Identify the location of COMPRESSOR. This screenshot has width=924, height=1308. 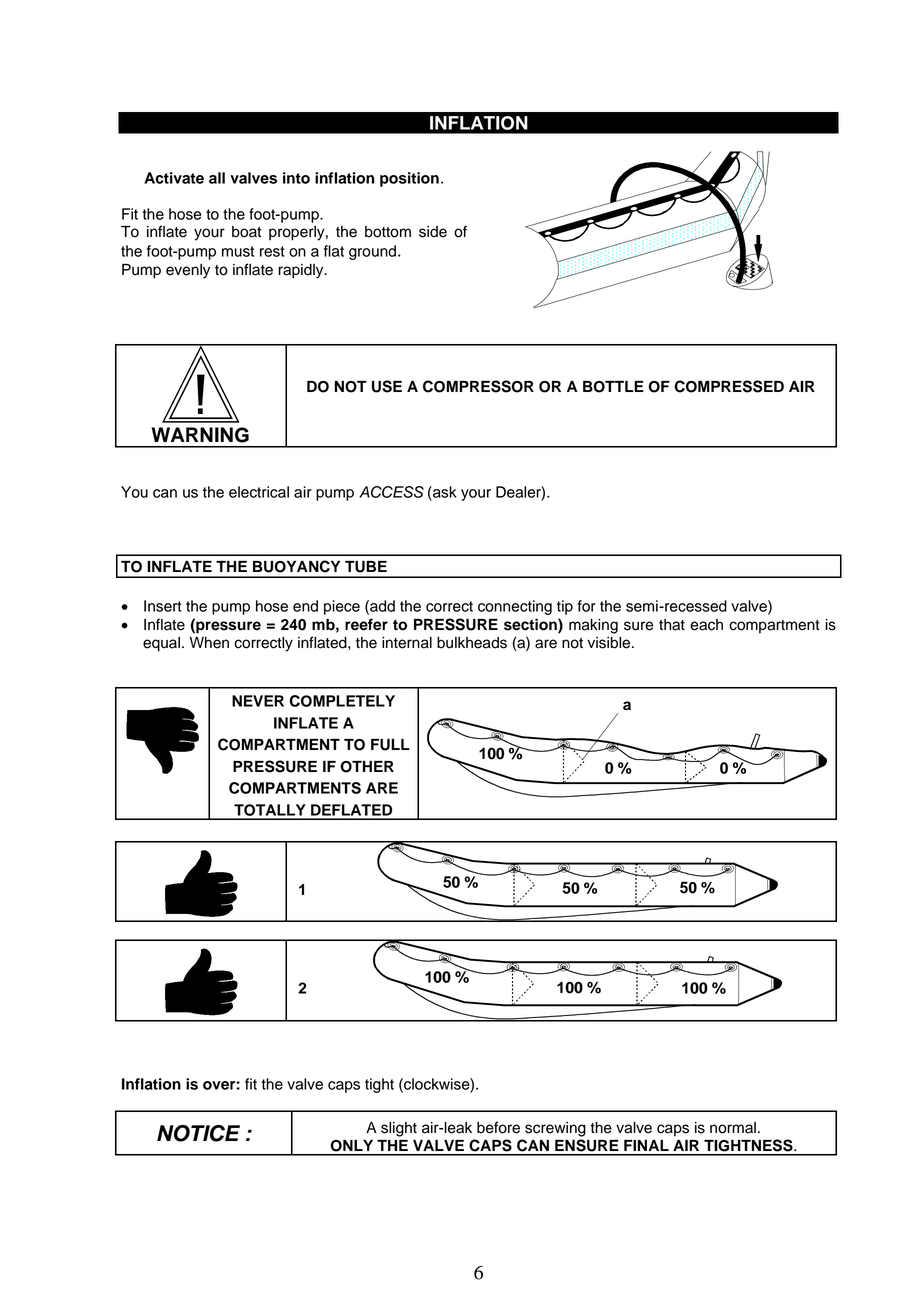
(478, 386).
